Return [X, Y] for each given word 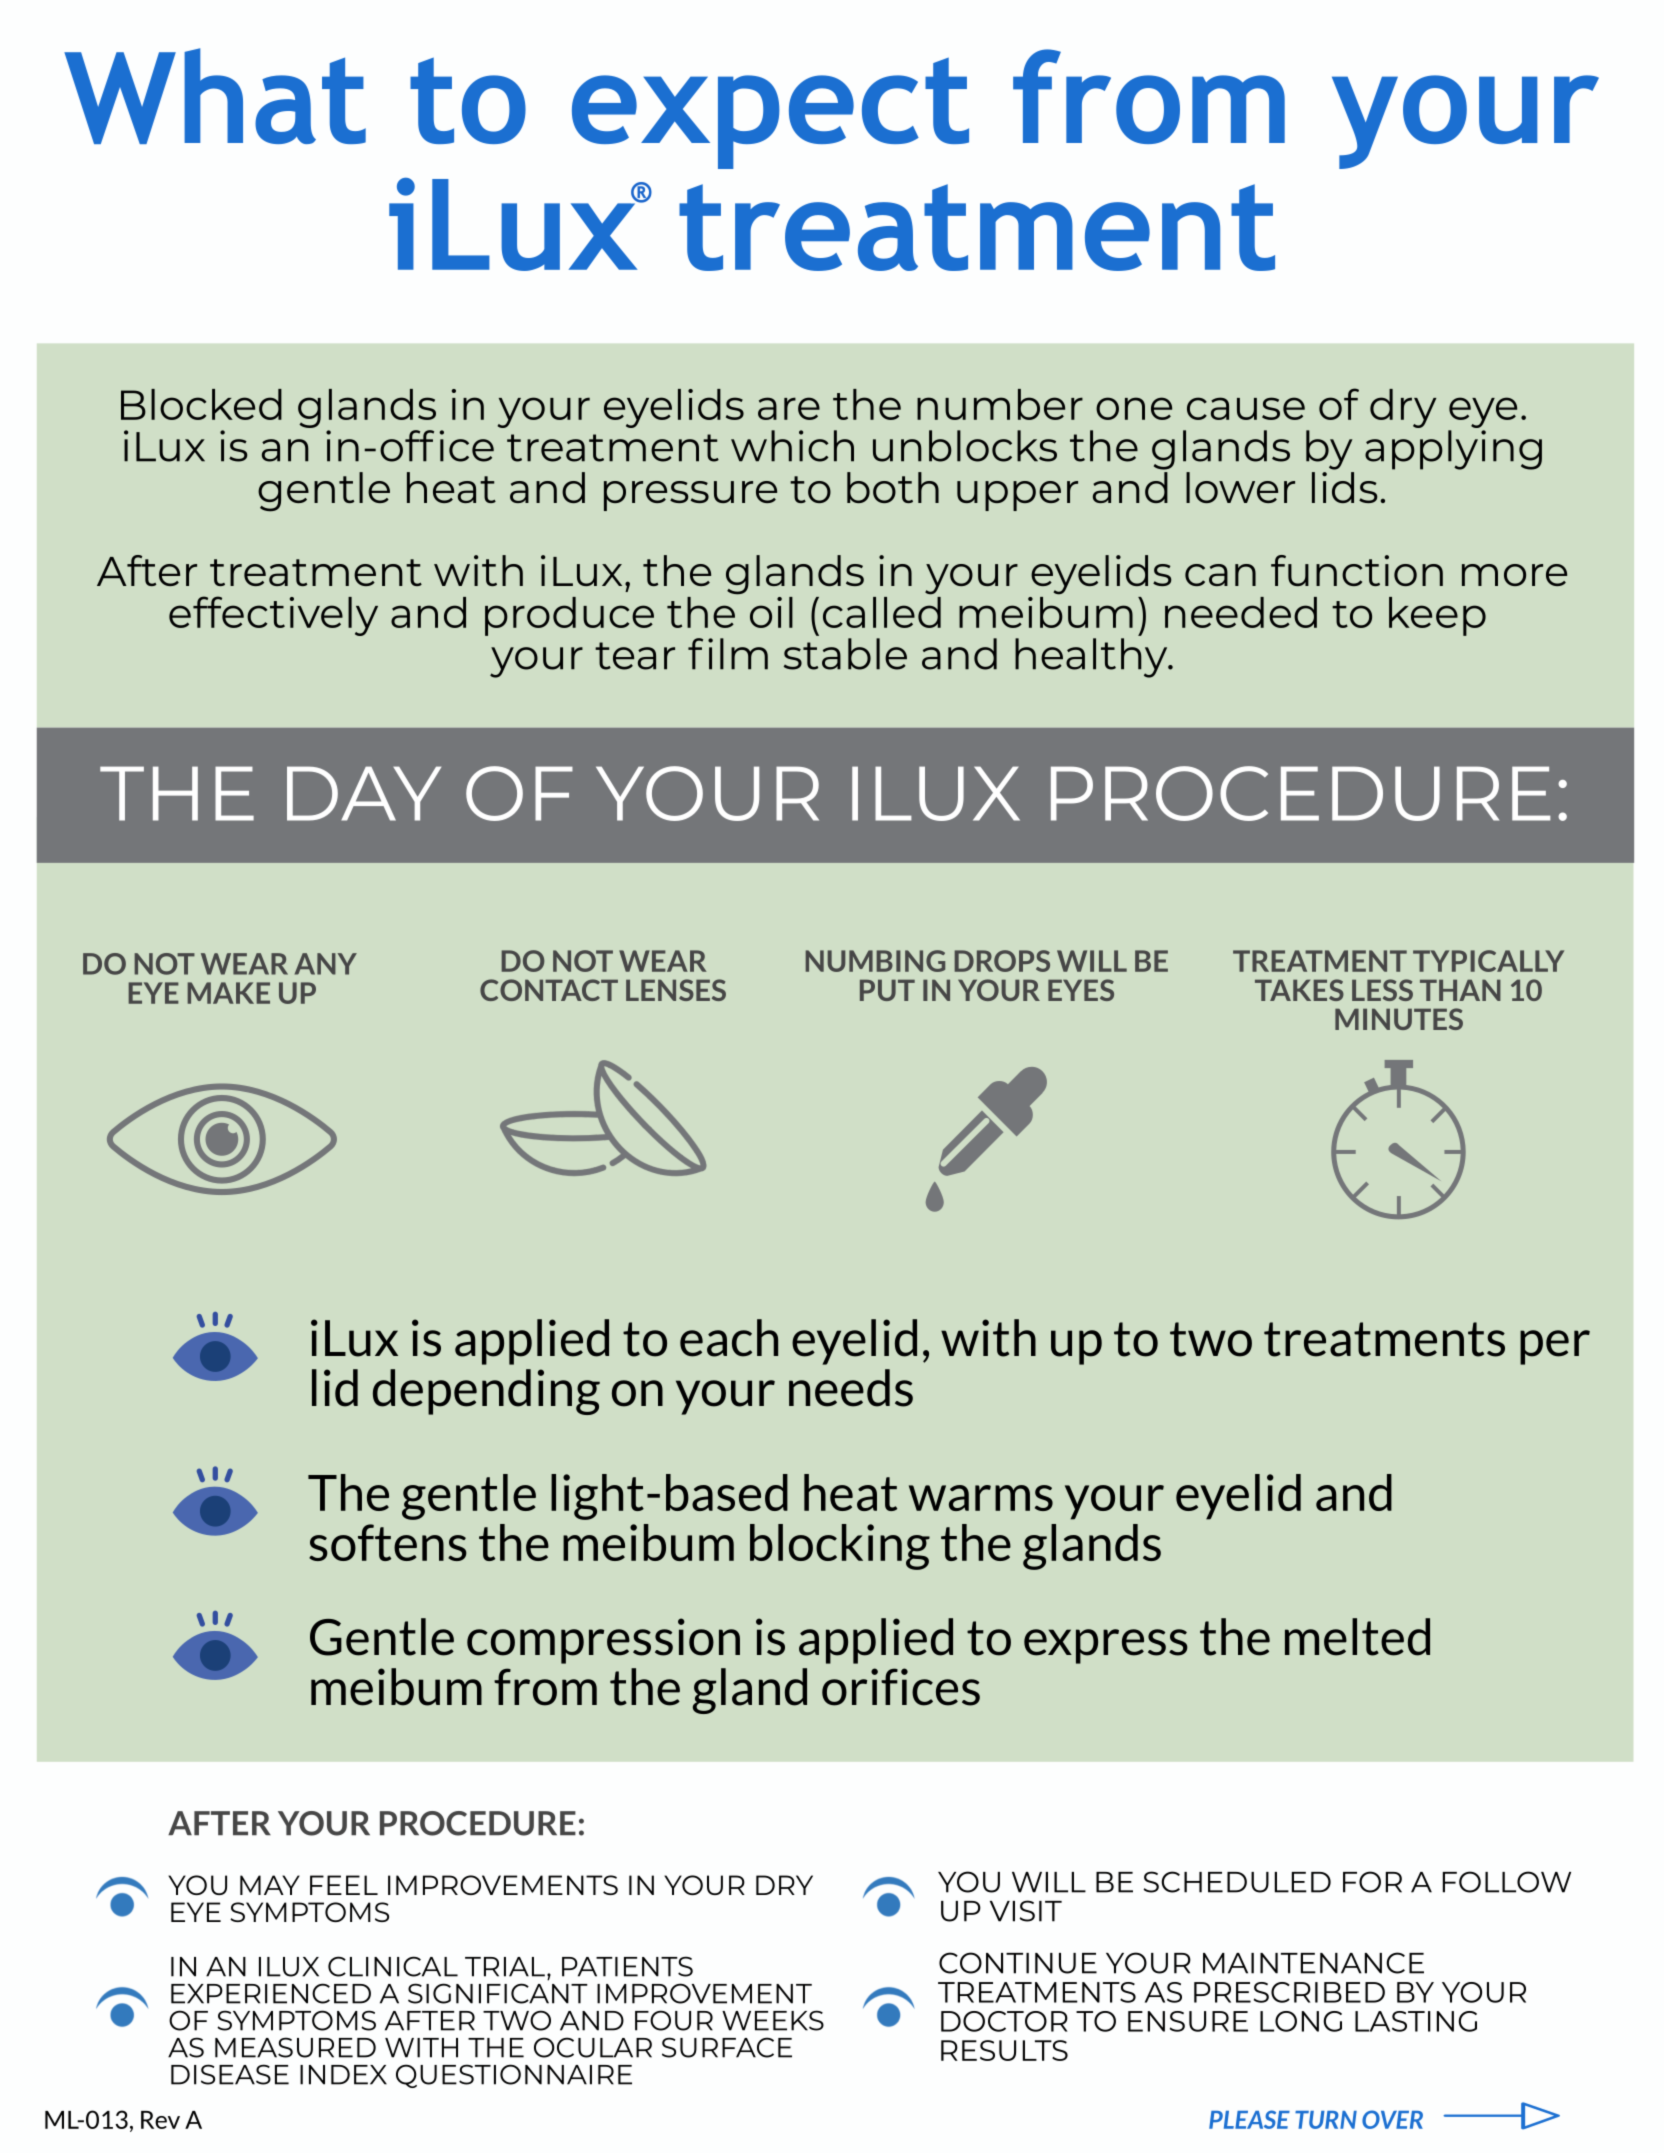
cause [1246, 408]
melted [1357, 1637]
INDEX [343, 2075]
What [215, 96]
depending [486, 1392]
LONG [1301, 2021]
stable [845, 654]
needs [851, 1388]
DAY [364, 793]
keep [1437, 616]
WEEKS [773, 2020]
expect [770, 113]
